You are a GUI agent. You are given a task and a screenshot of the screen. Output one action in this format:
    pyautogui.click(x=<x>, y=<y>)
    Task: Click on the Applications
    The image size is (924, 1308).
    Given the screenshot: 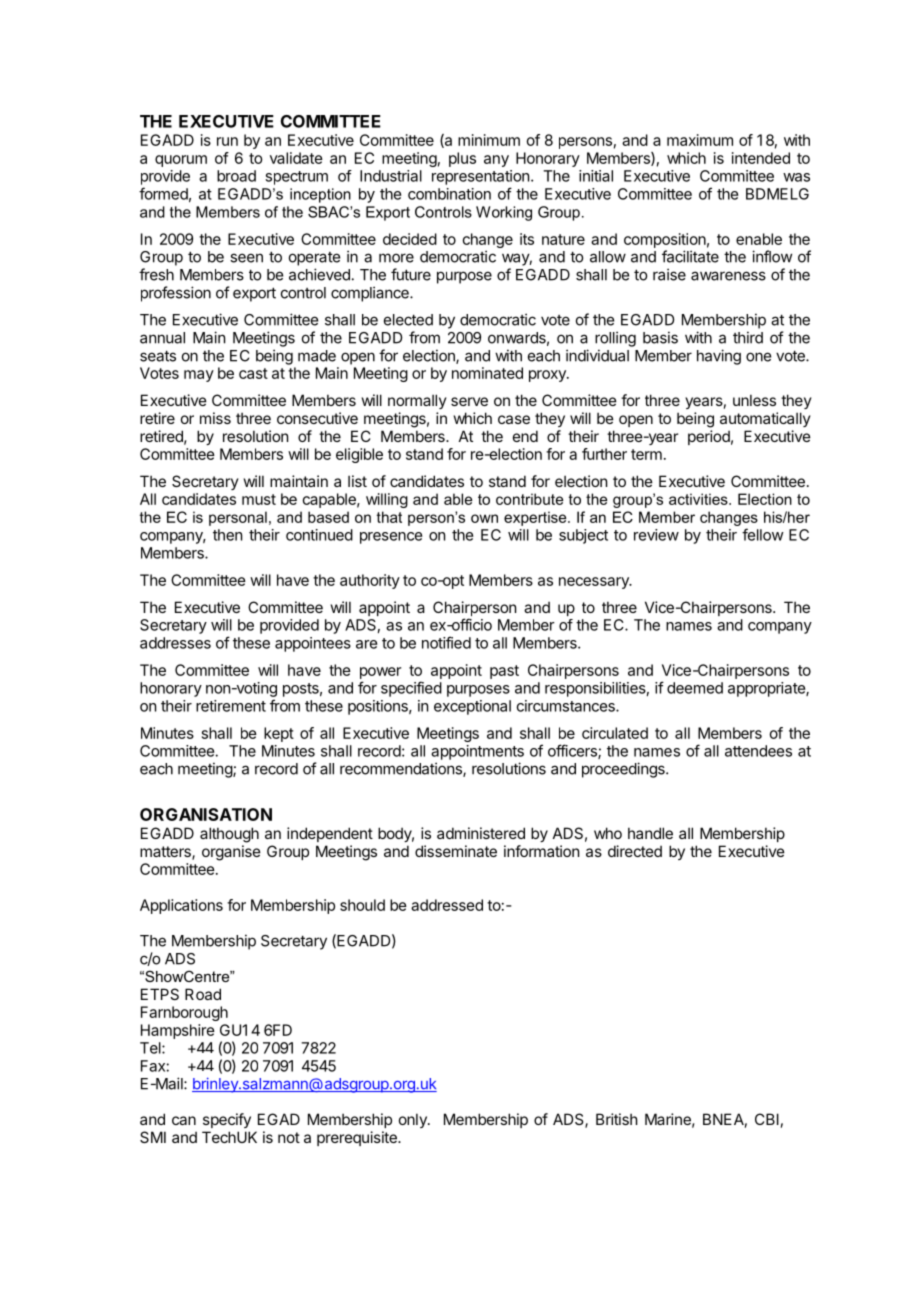 What is the action you would take?
    pyautogui.click(x=181, y=906)
